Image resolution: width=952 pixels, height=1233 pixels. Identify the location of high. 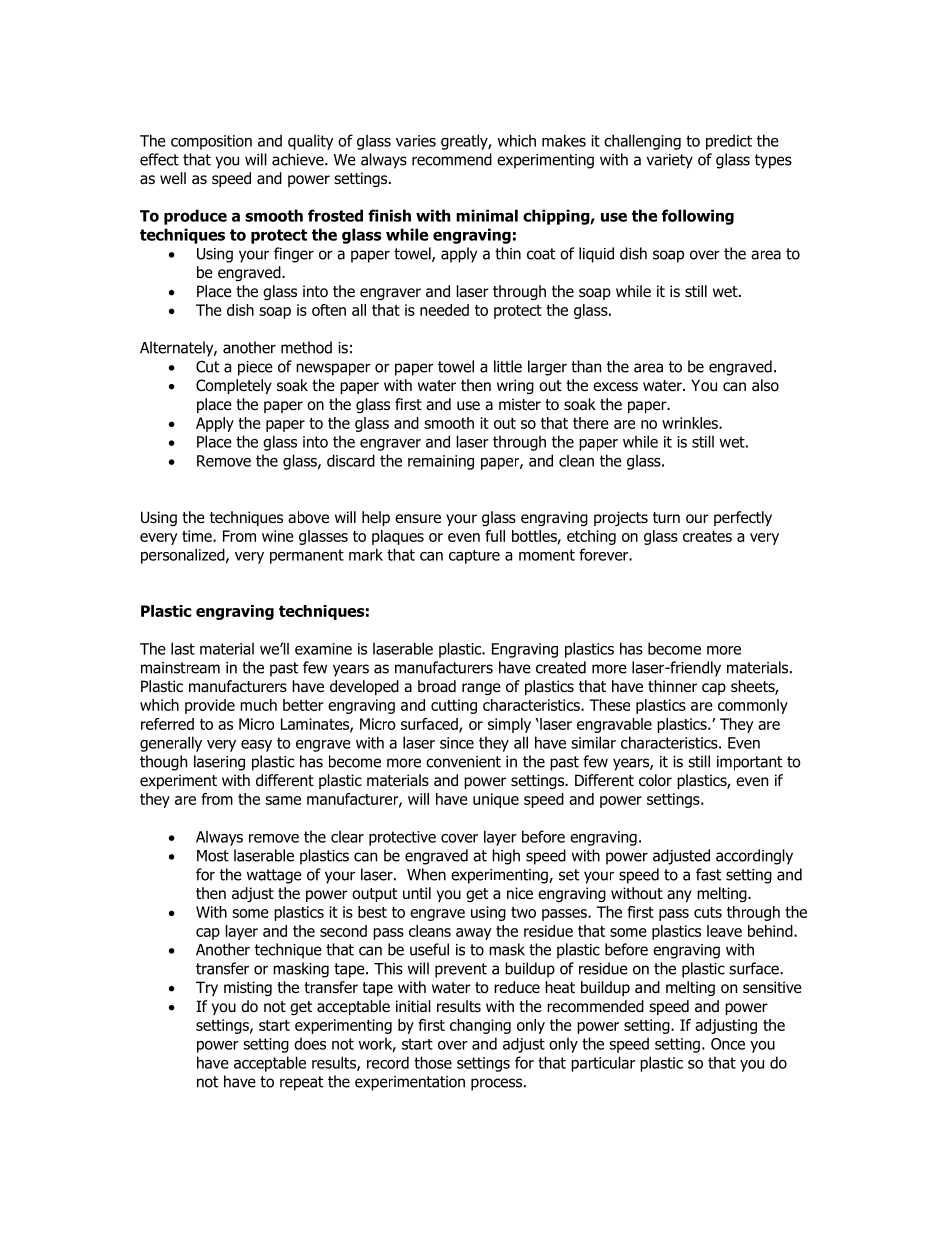
(506, 857).
